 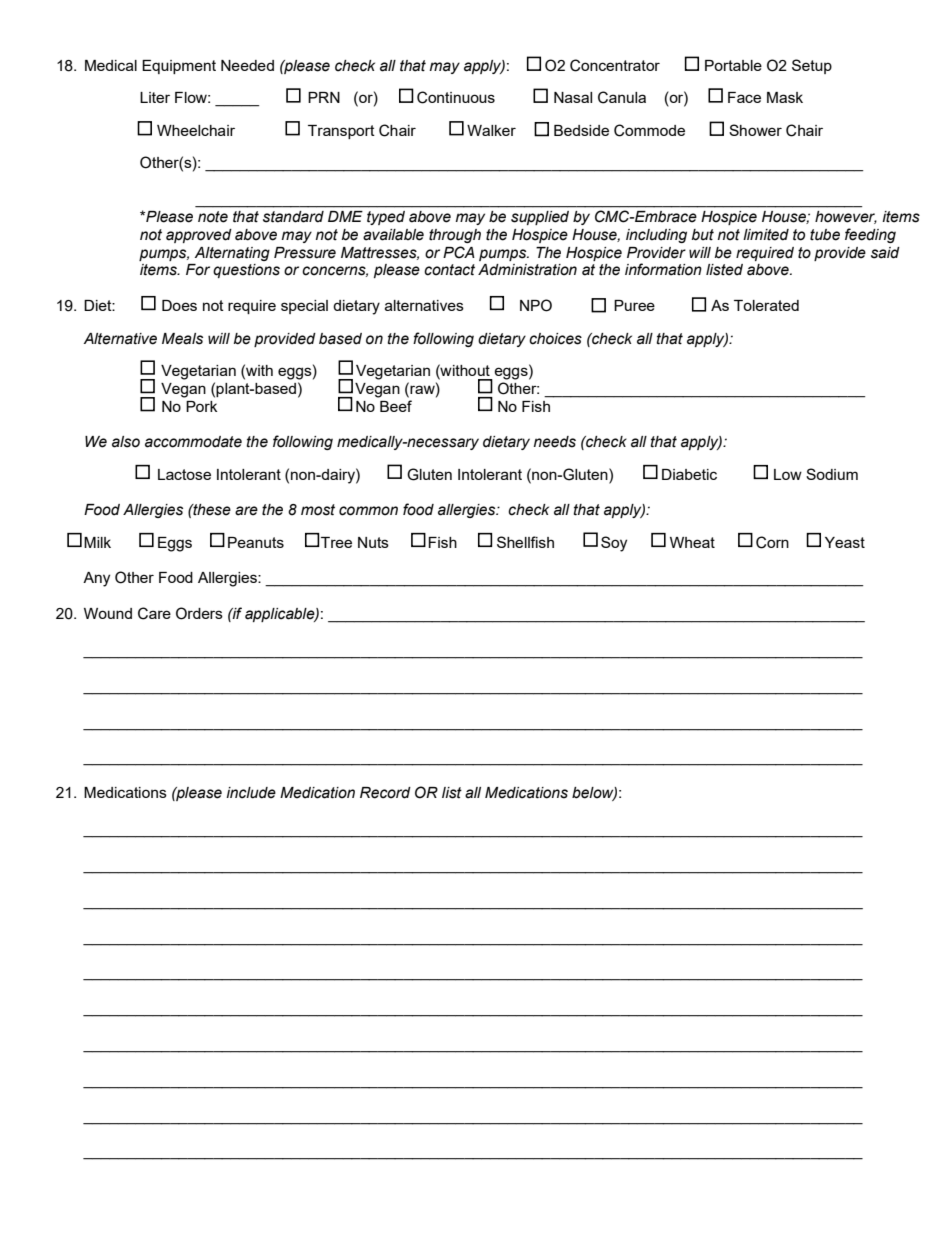 What do you see at coordinates (614, 544) in the document?
I see `Soy` at bounding box center [614, 544].
